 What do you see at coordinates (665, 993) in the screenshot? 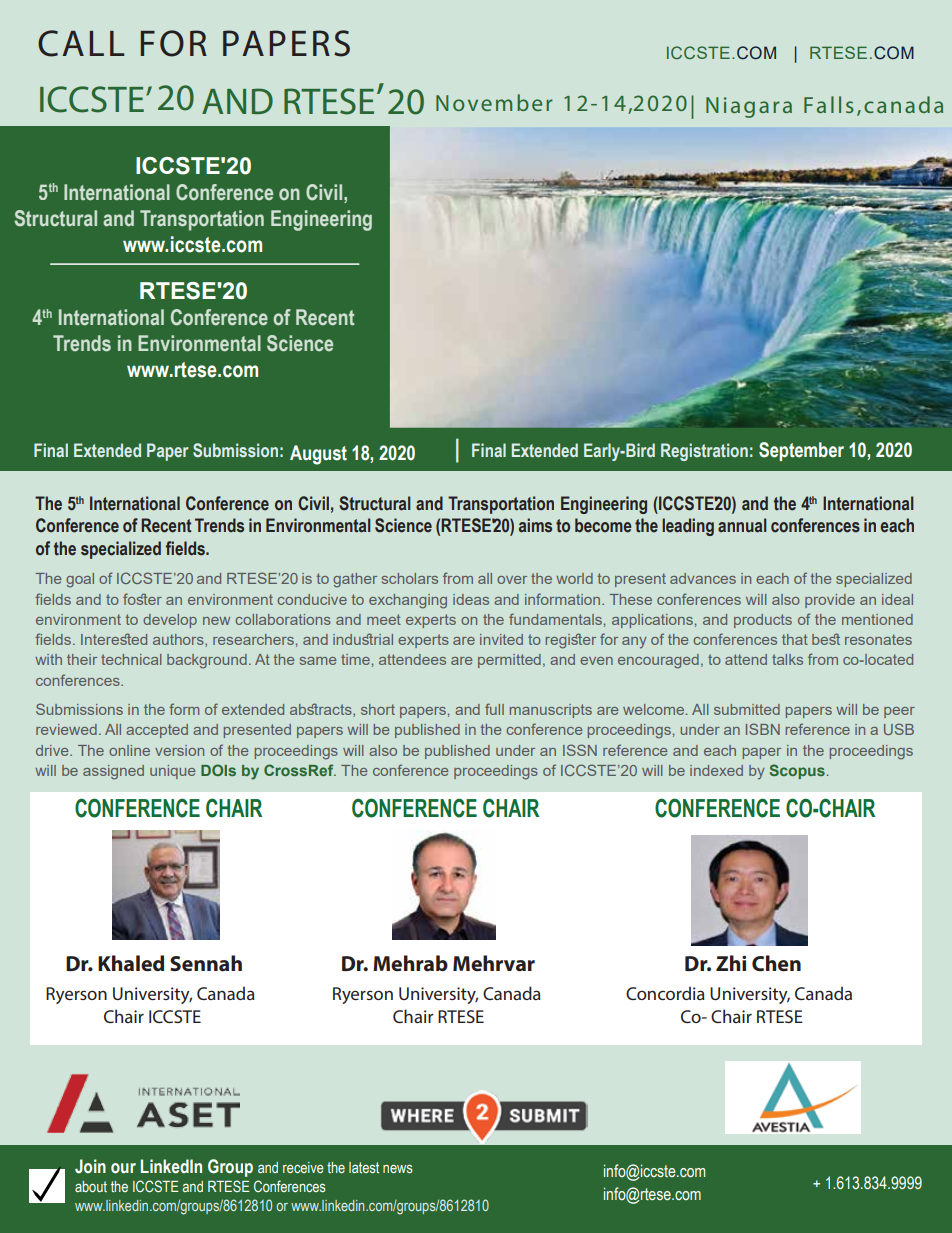
I see `Concordia` at bounding box center [665, 993].
